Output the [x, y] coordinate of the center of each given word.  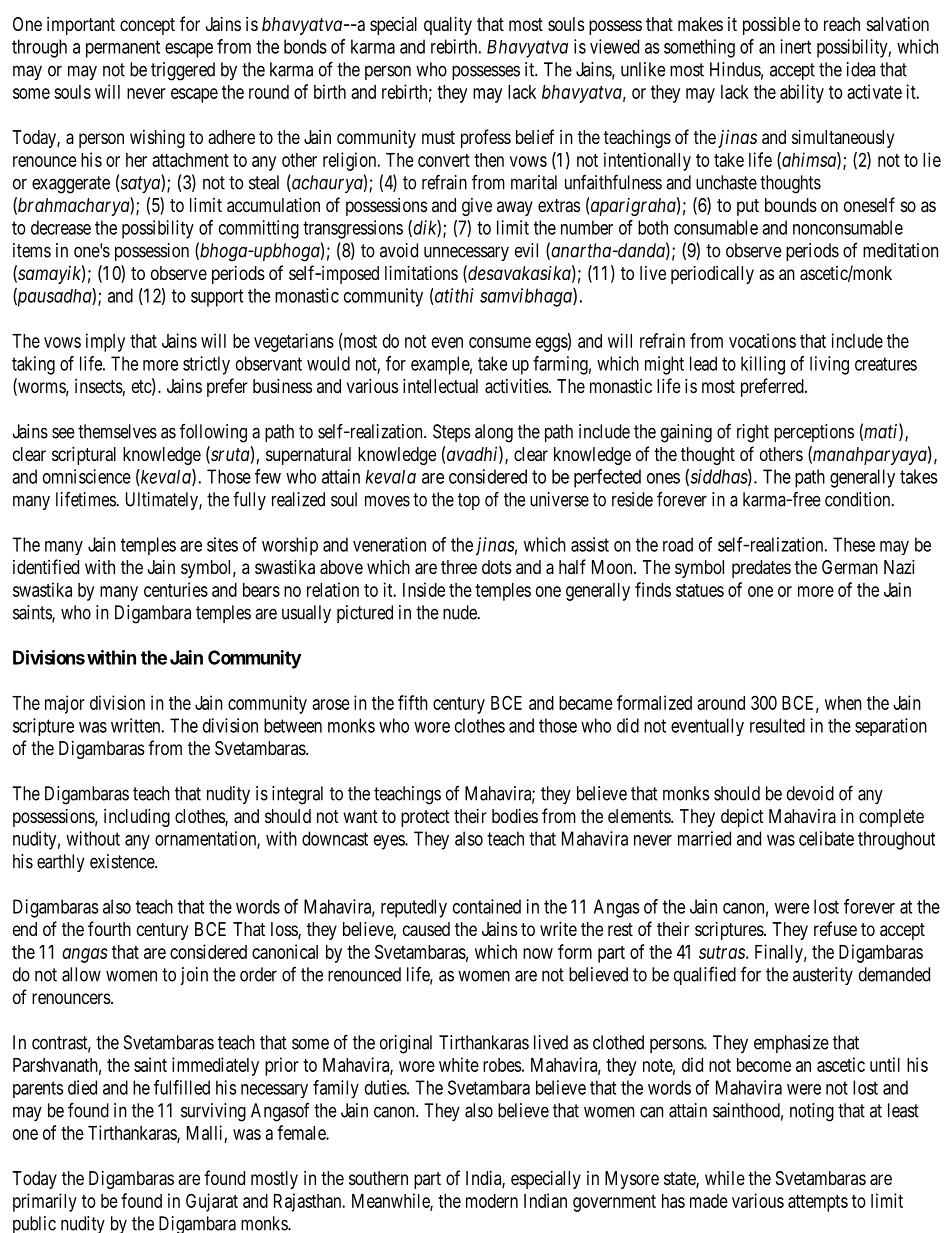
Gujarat [212, 1202]
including [137, 817]
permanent [123, 49]
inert [795, 46]
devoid [810, 793]
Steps [452, 433]
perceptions [814, 433]
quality [448, 25]
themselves [117, 431]
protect [425, 818]
